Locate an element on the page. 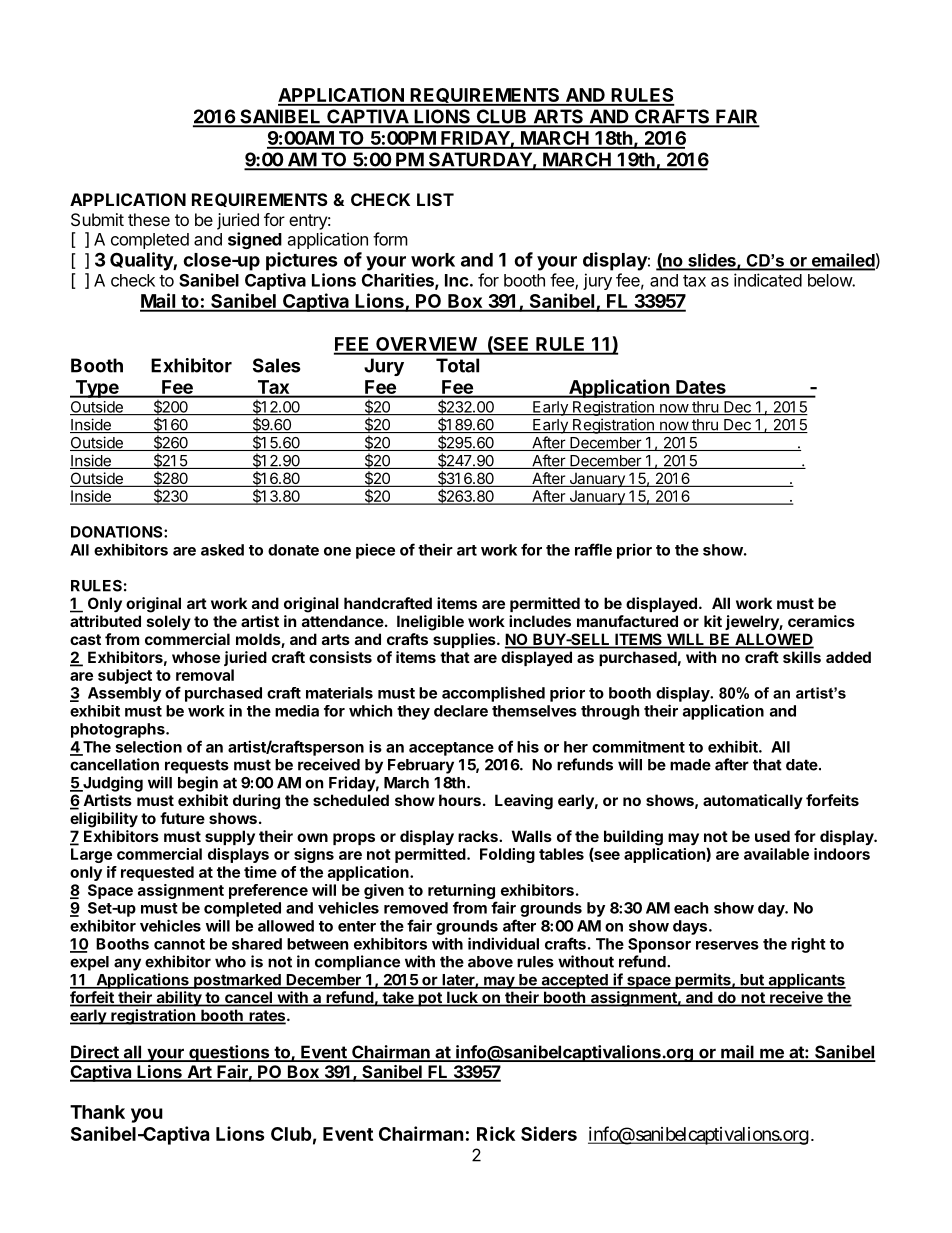 The width and height of the page is (952, 1233). whose is located at coordinates (196, 657).
